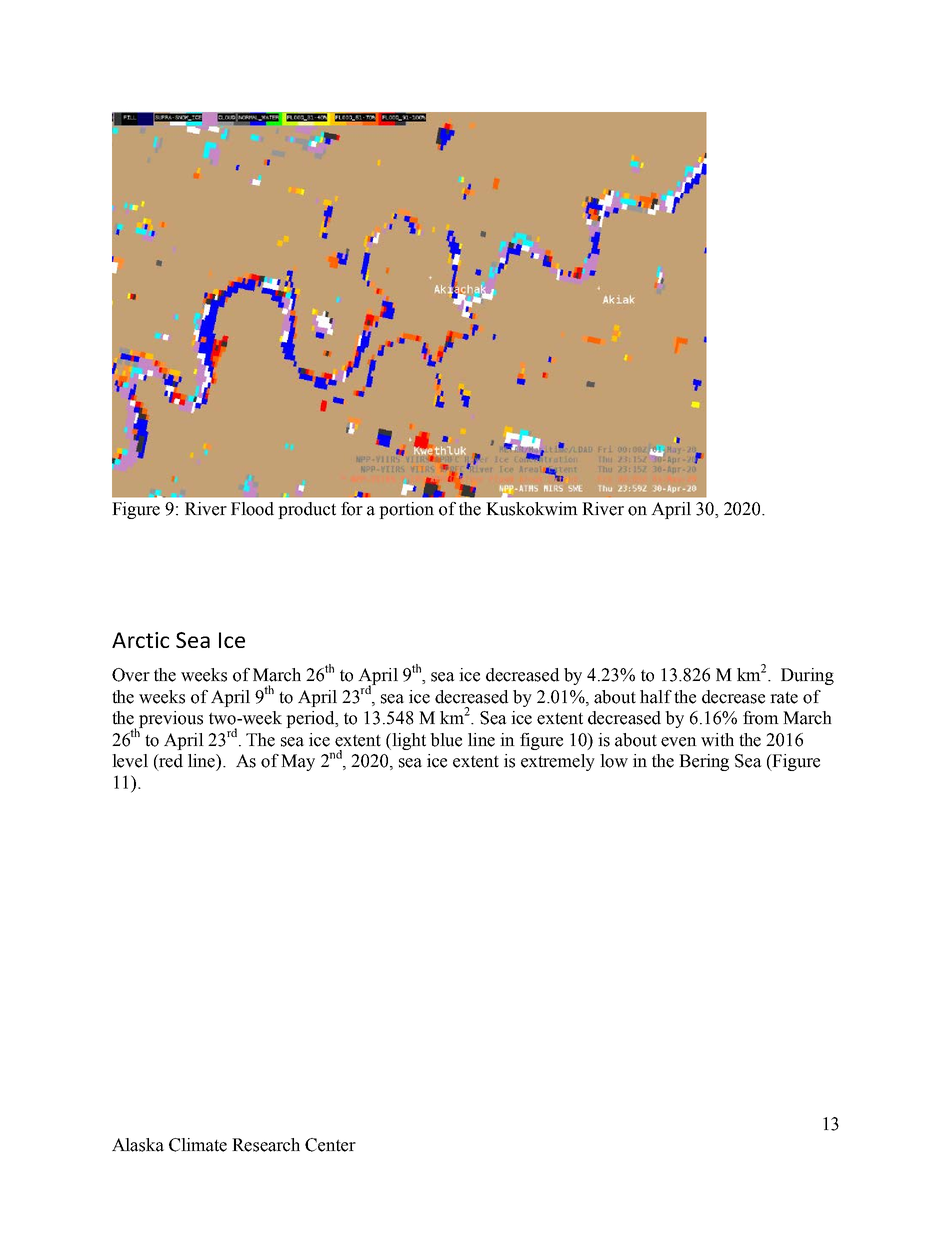 The image size is (952, 1233). Describe the element at coordinates (614, 761) in the page. I see `low` at that location.
